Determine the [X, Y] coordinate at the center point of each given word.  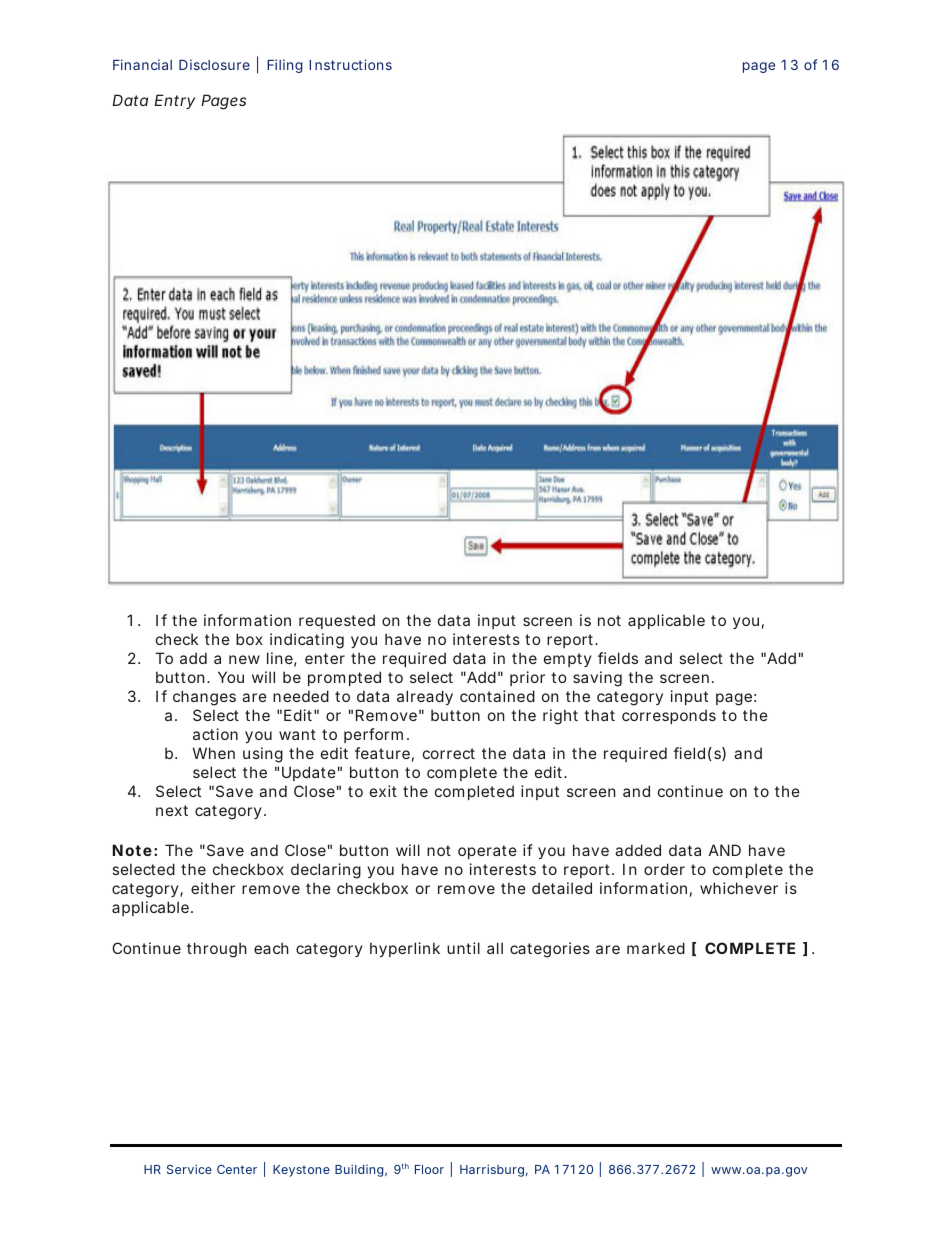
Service [189, 1169]
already [425, 697]
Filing [285, 66]
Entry [174, 101]
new [244, 659]
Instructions [350, 64]
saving [597, 679]
